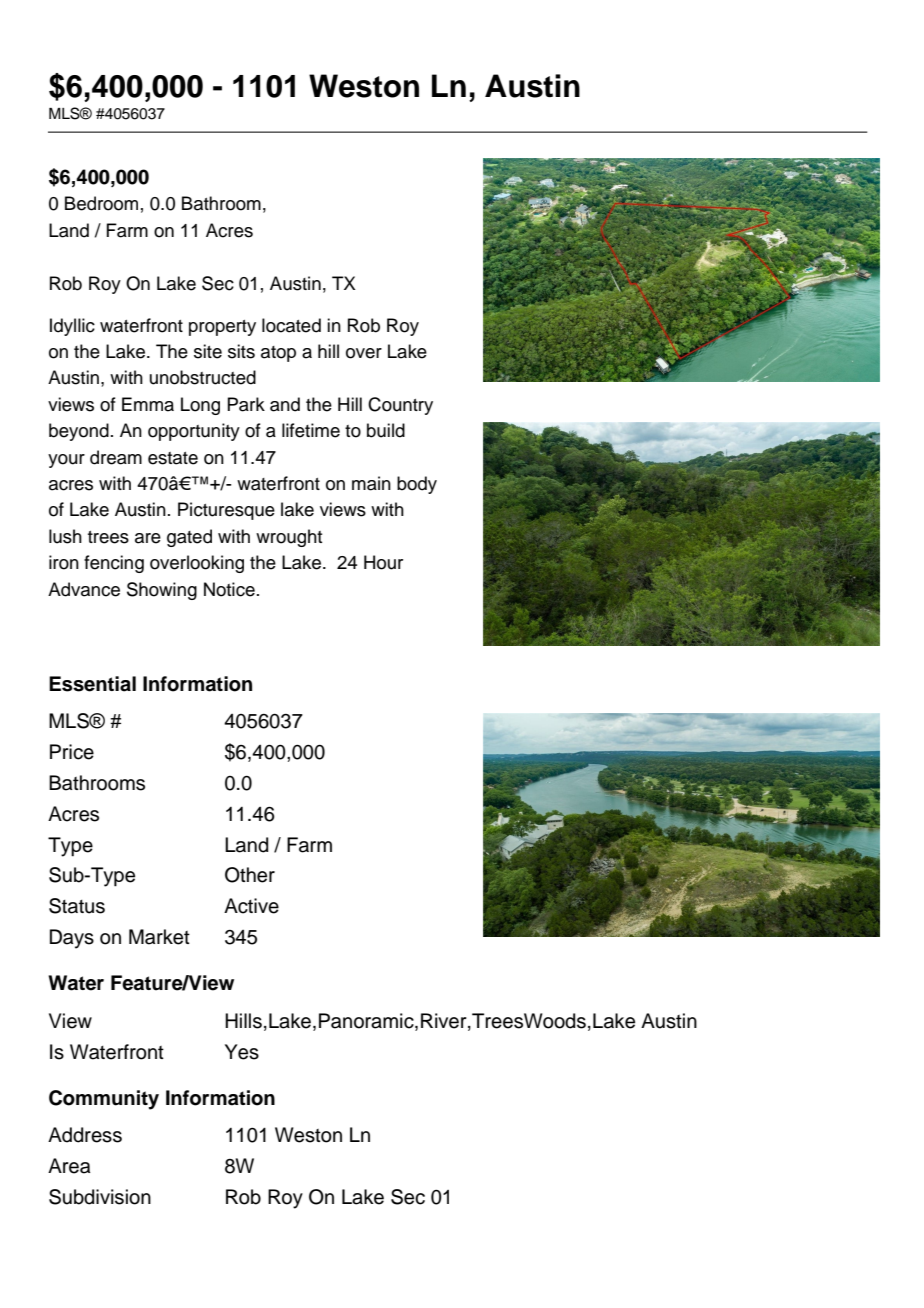 The height and width of the screenshot is (1308, 924). I want to click on located, so click(291, 325).
